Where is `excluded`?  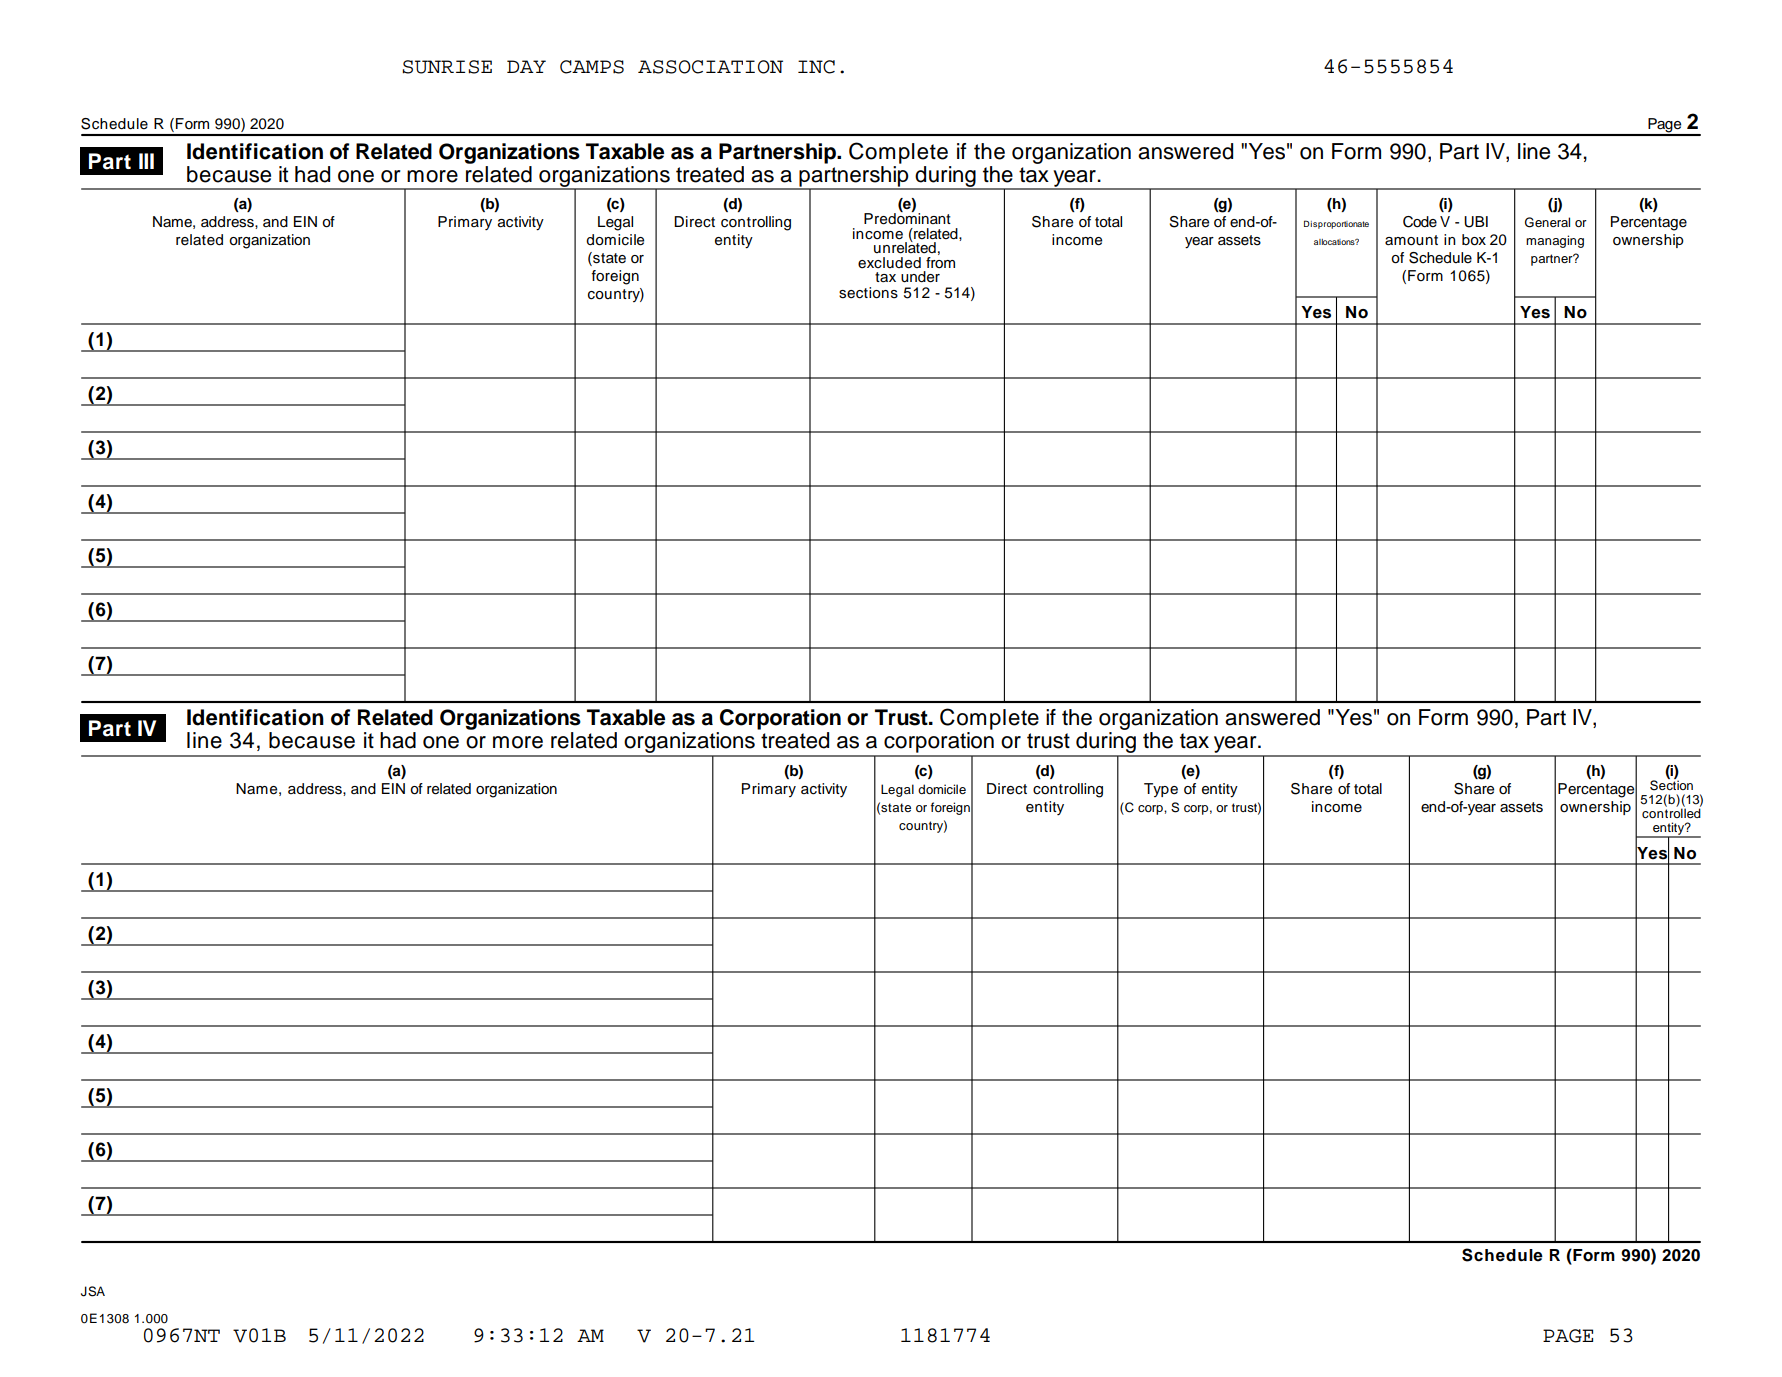 excluded is located at coordinates (889, 263).
